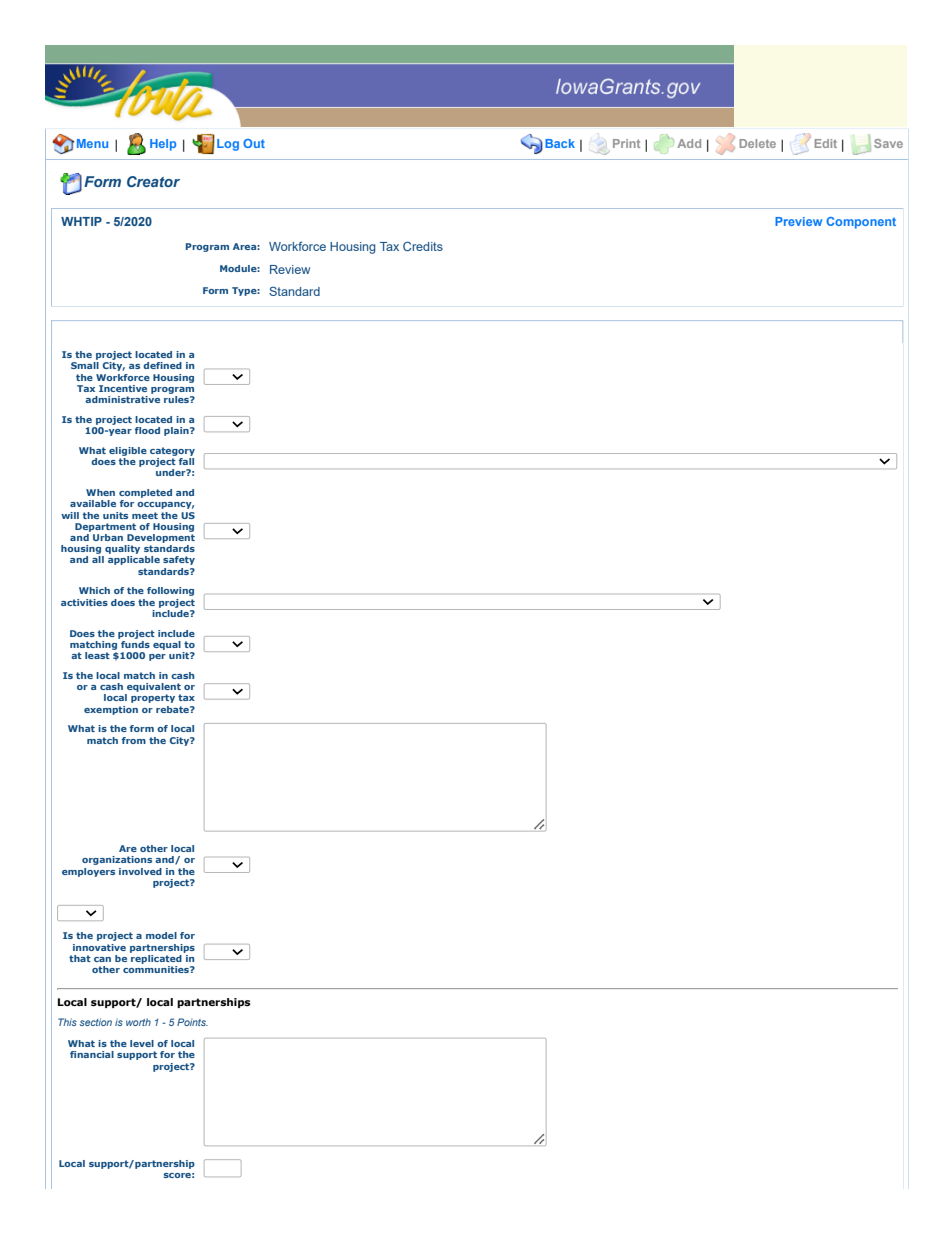 This image has width=952, height=1233. Describe the element at coordinates (192, 1022) in the image. I see `Points` at that location.
